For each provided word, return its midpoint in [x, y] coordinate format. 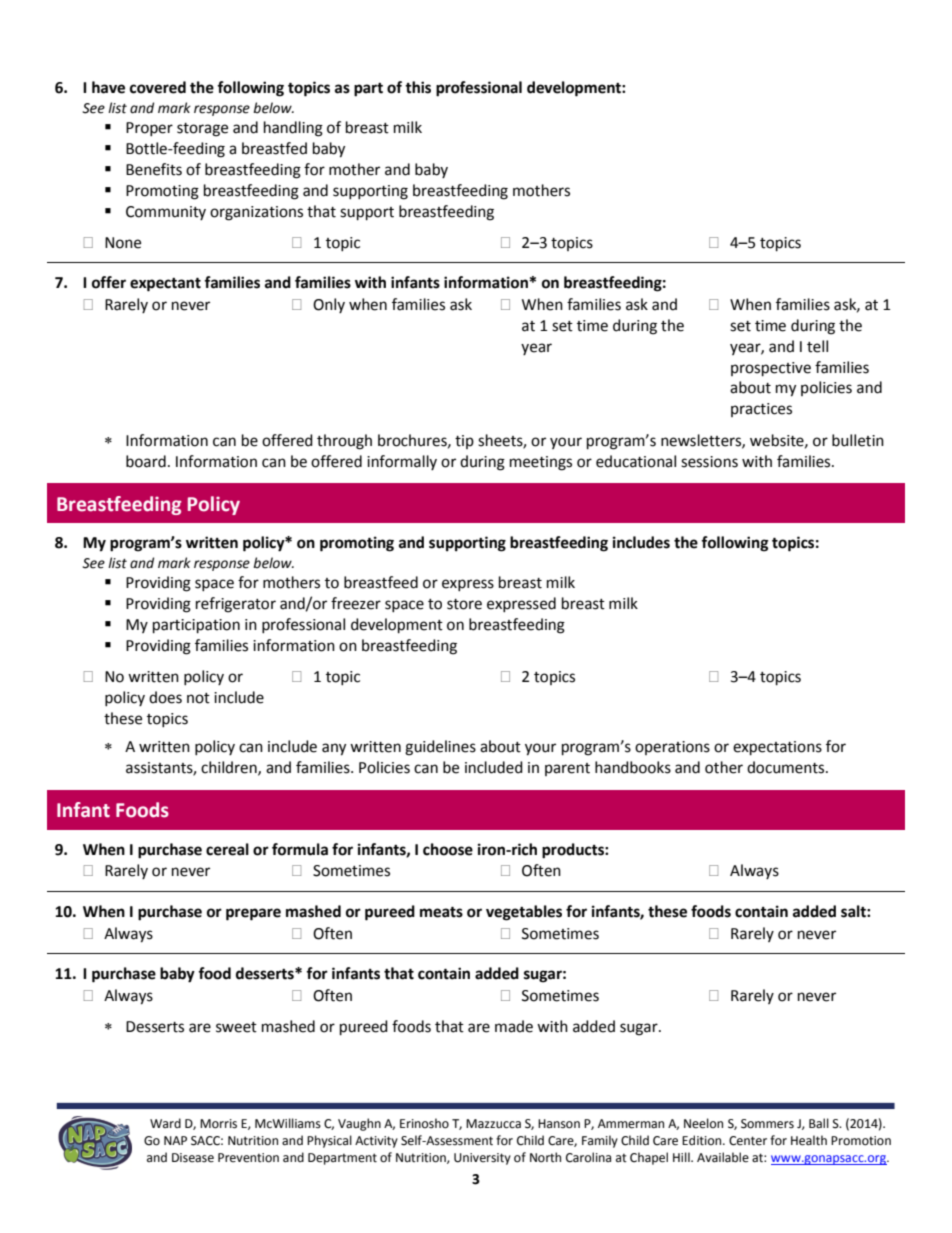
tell [817, 346]
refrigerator [236, 605]
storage [202, 130]
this [418, 87]
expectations [777, 748]
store [464, 604]
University [482, 1159]
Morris [218, 1124]
